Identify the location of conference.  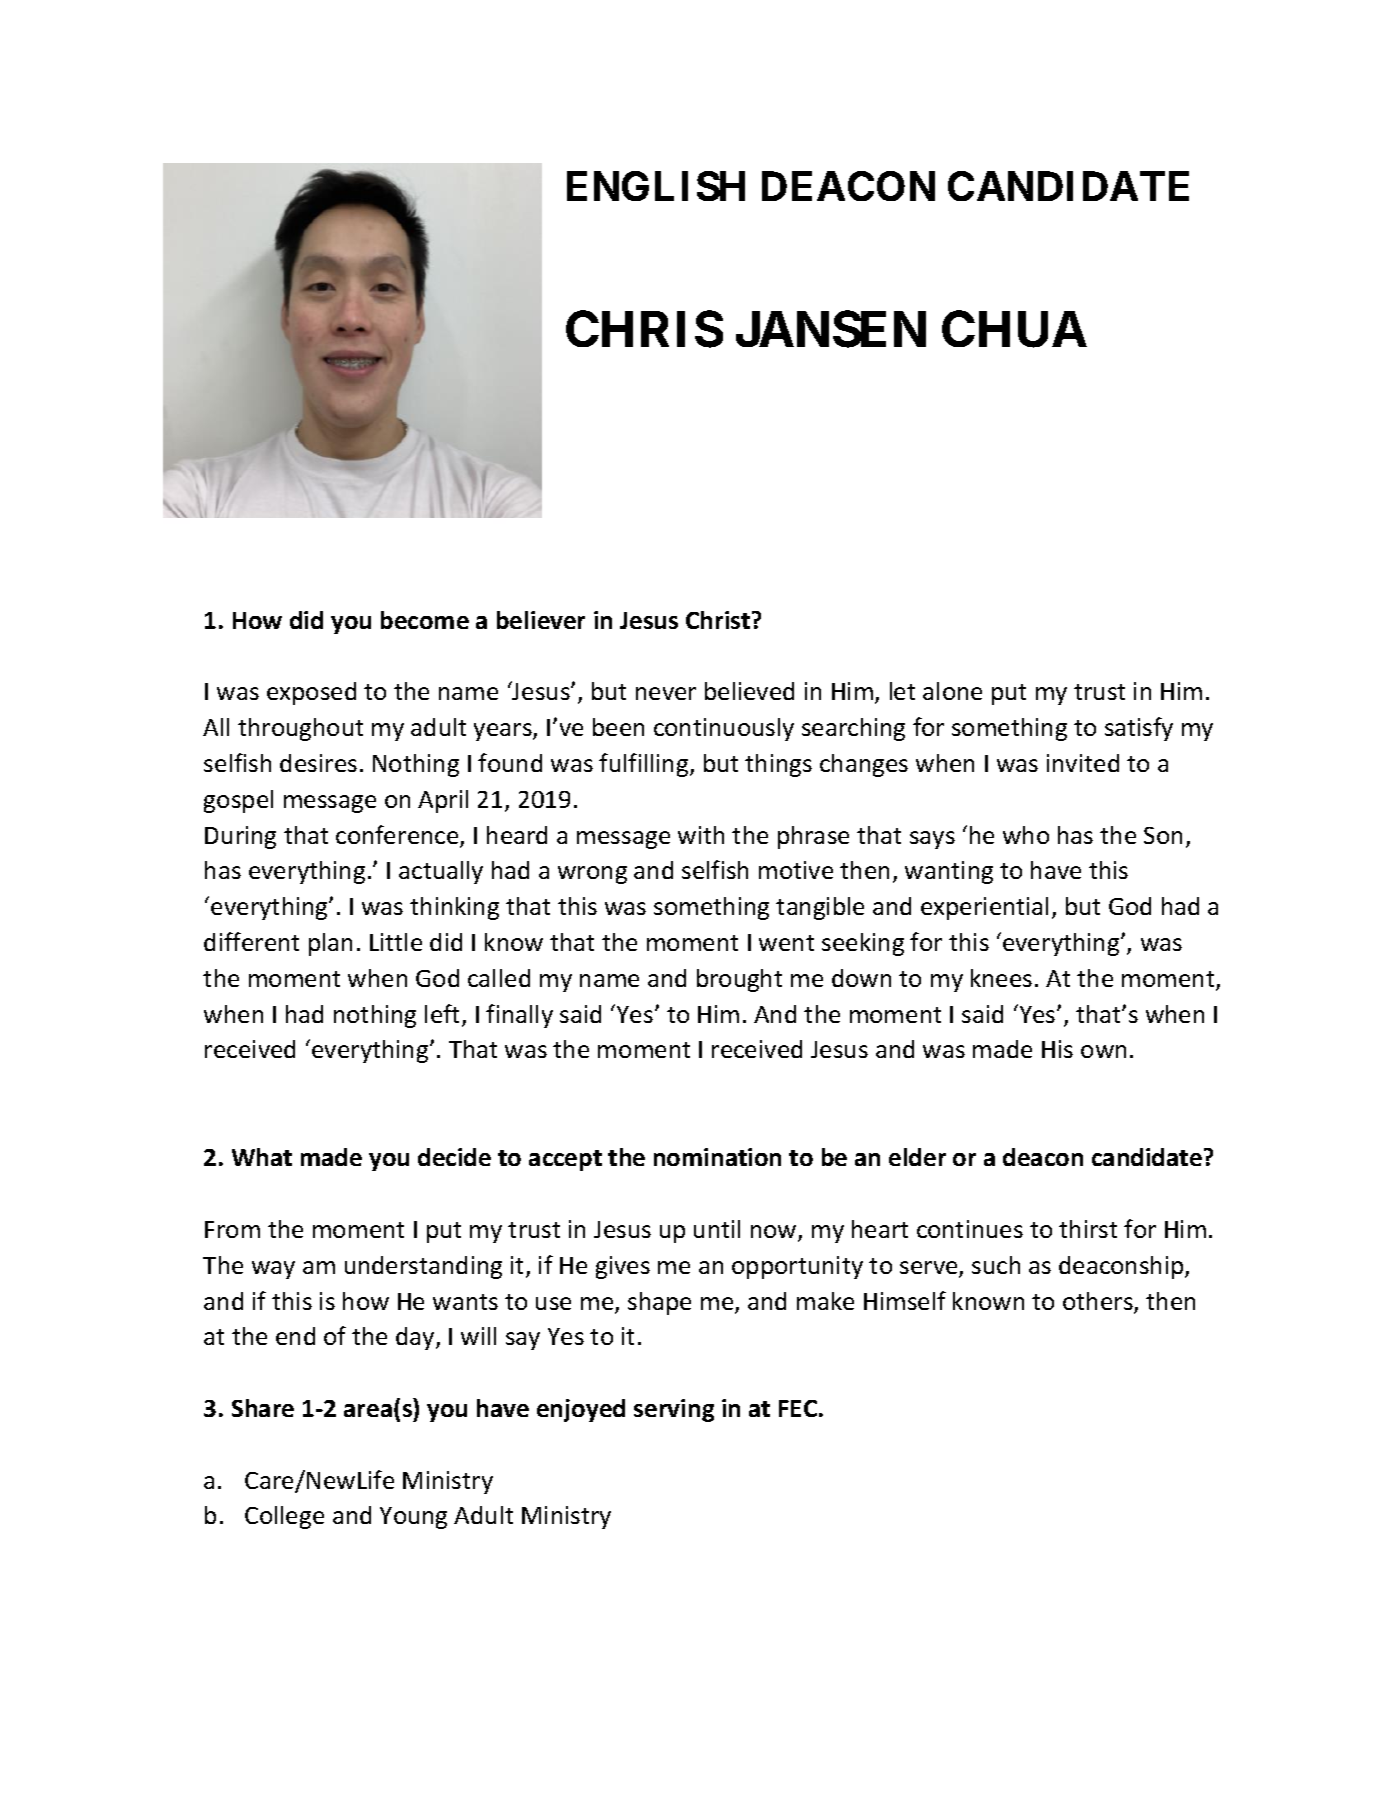
(398, 836).
